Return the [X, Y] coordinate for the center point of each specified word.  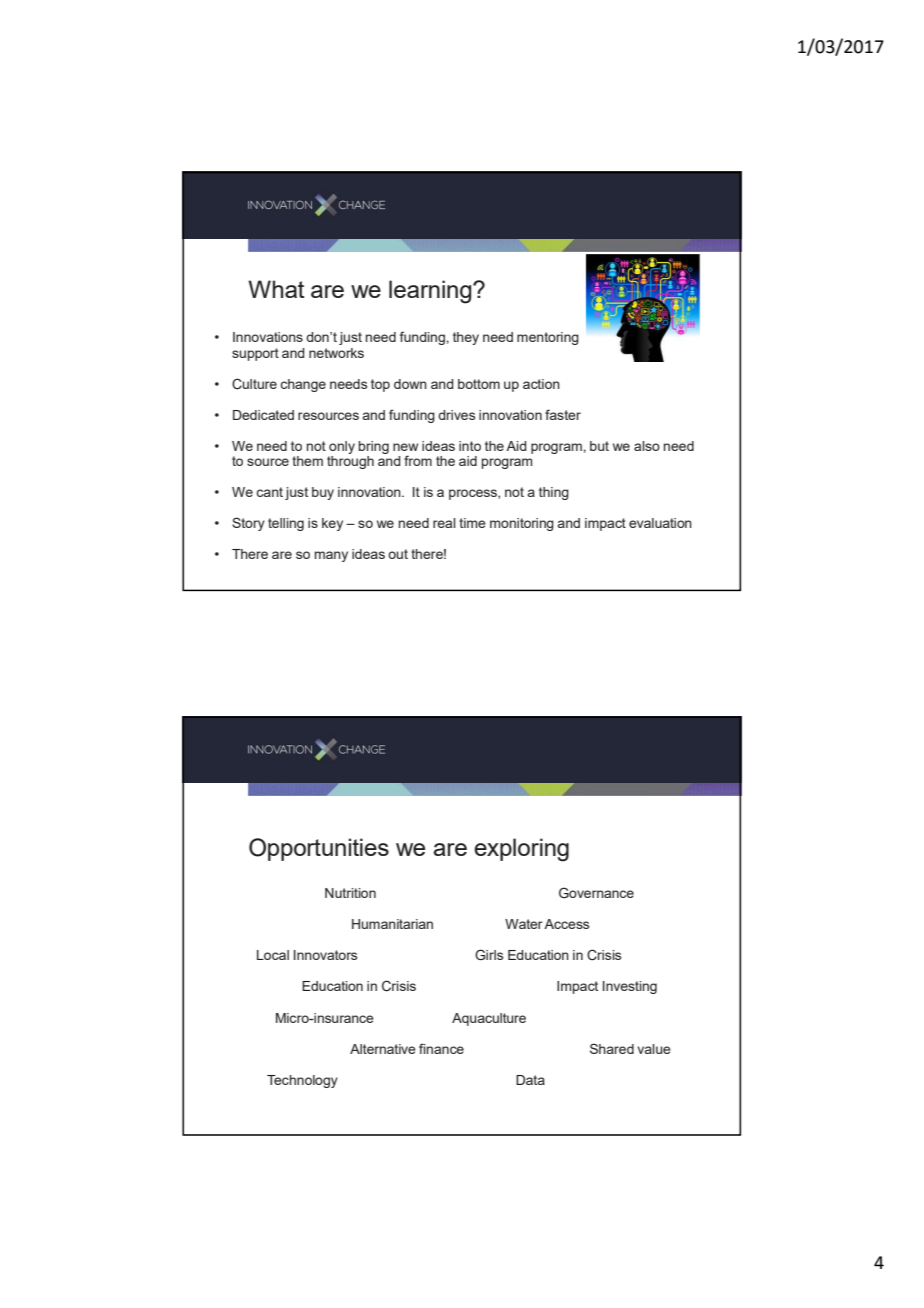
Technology [302, 1081]
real [444, 523]
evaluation [660, 523]
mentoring [548, 338]
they [466, 338]
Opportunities [319, 849]
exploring [521, 850]
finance [441, 1048]
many [331, 556]
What [276, 289]
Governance [596, 892]
